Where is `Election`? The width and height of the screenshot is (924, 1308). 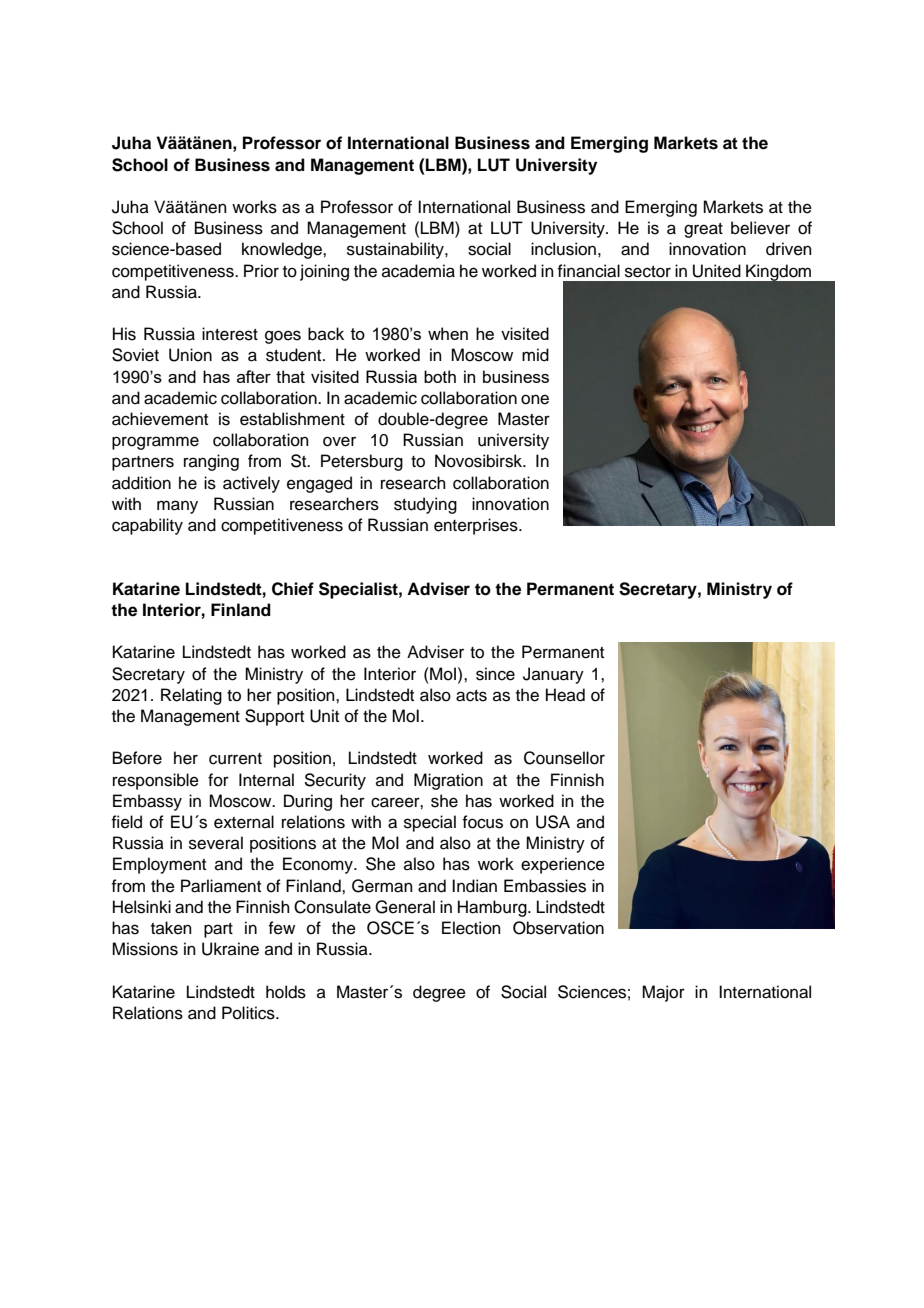 Election is located at coordinates (471, 928).
